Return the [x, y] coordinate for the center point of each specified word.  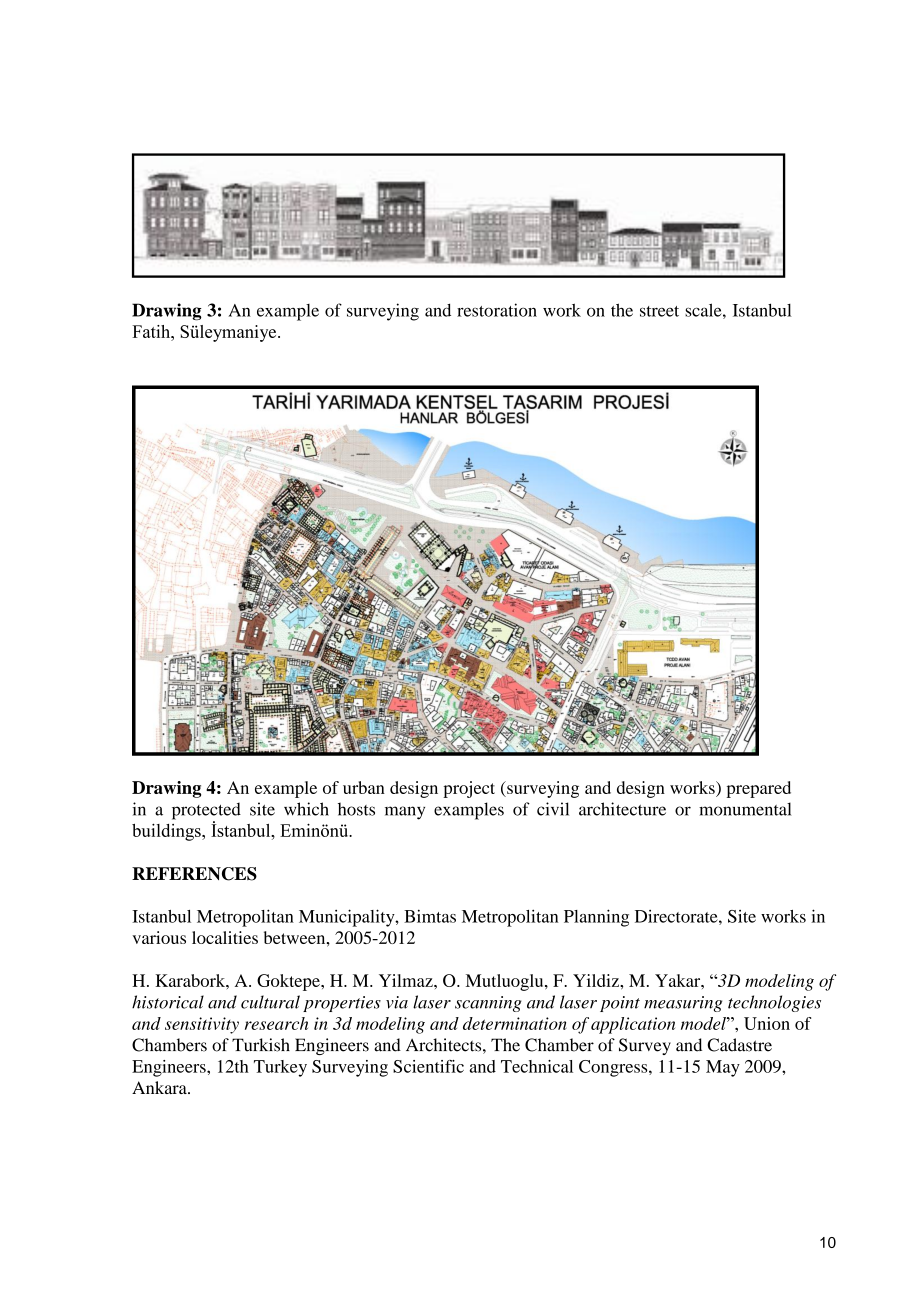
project [469, 789]
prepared [759, 789]
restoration [497, 310]
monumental [745, 809]
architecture [622, 809]
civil [553, 809]
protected [206, 812]
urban [364, 787]
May [723, 1068]
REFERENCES [194, 874]
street [659, 311]
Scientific [428, 1066]
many [405, 813]
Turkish [261, 1045]
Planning [596, 918]
